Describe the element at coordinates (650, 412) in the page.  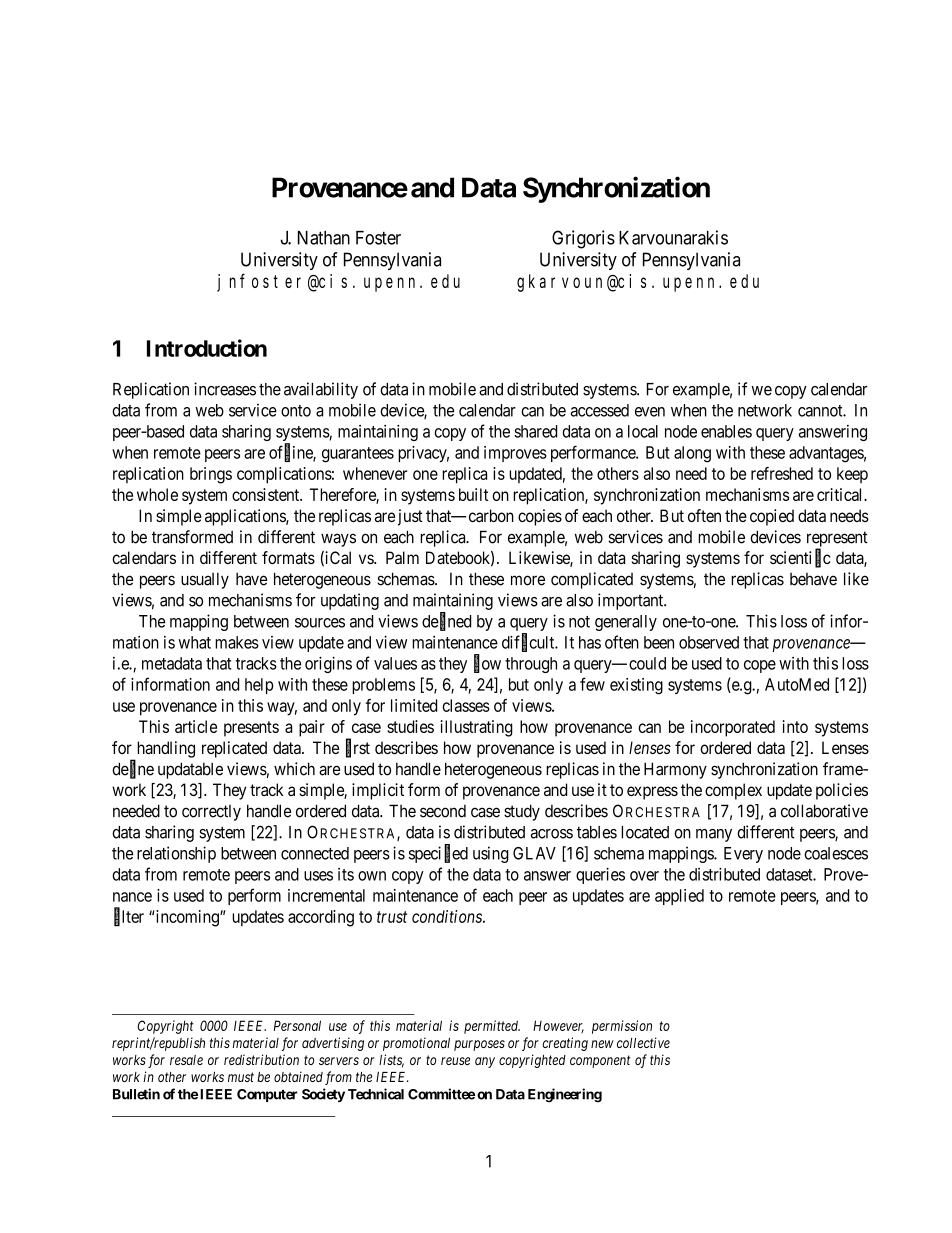
I see `even` at that location.
